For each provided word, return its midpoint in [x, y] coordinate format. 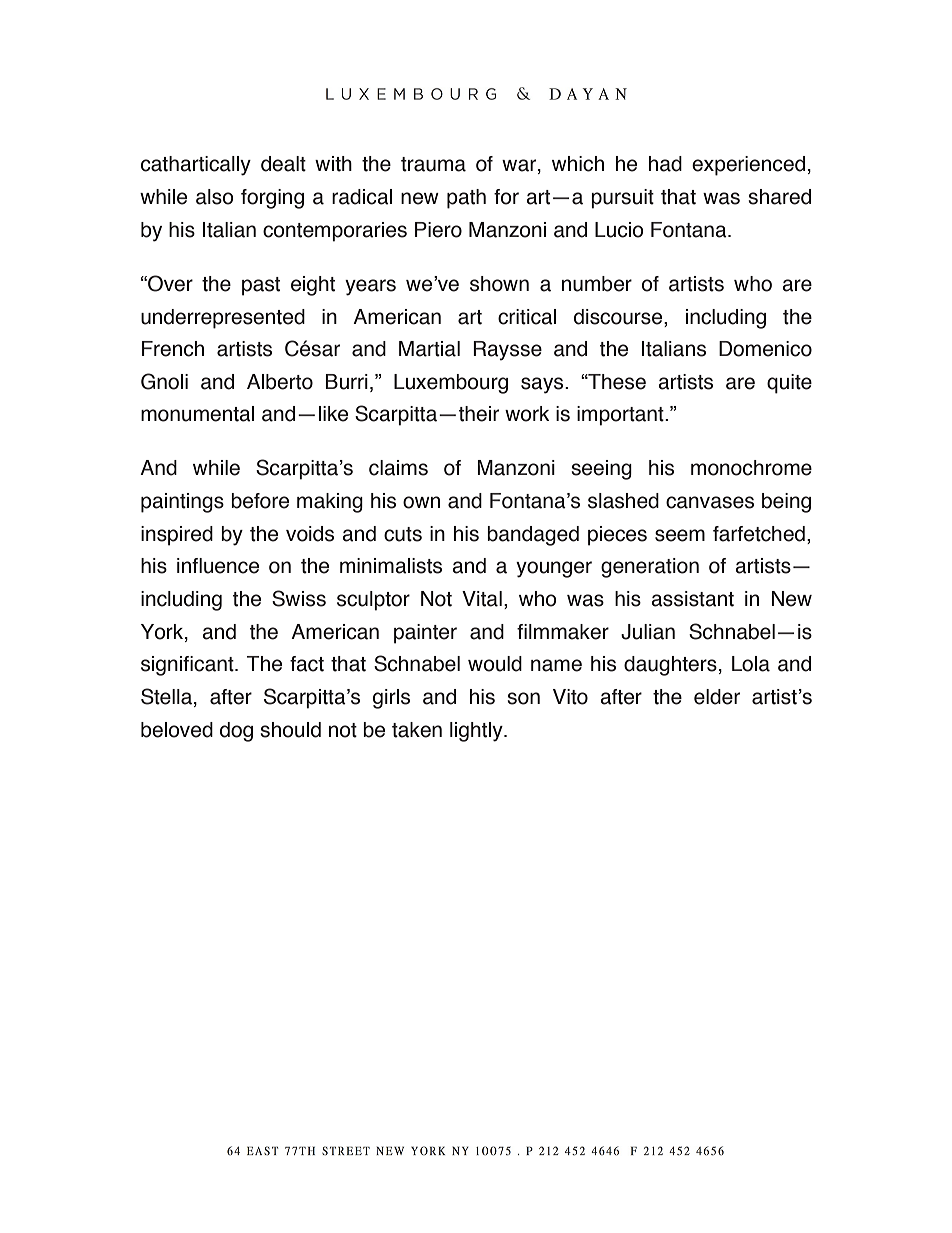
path [466, 199]
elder [717, 697]
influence [218, 566]
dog [236, 732]
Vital [482, 599]
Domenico [765, 349]
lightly [477, 732]
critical [527, 317]
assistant [692, 599]
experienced [748, 166]
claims [398, 468]
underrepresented [223, 319]
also [215, 197]
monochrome [751, 468]
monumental [197, 414]
